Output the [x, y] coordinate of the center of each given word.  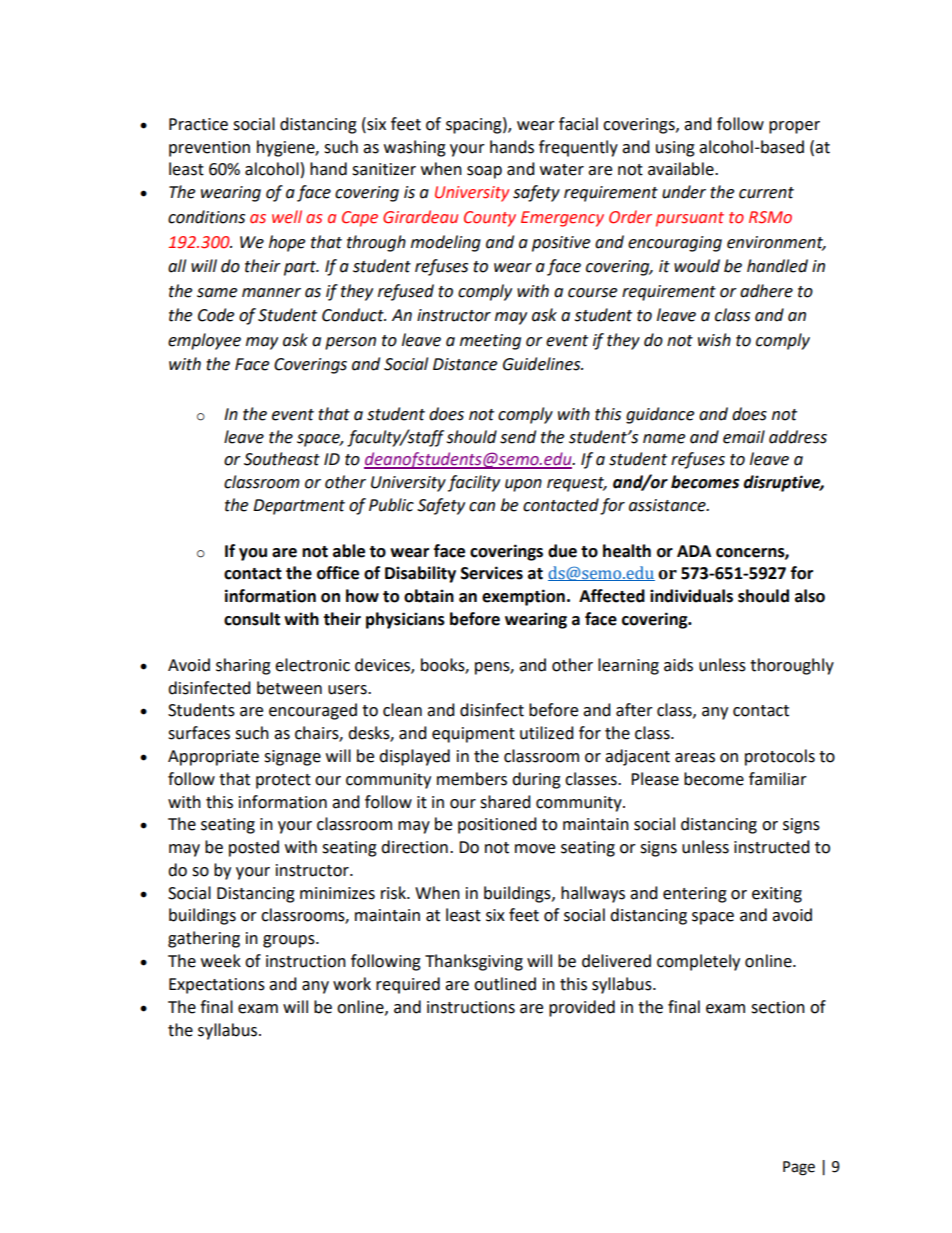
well [287, 217]
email [744, 437]
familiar [778, 779]
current [766, 193]
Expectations [217, 986]
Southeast [282, 459]
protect [283, 781]
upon [523, 485]
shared [505, 802]
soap [484, 172]
